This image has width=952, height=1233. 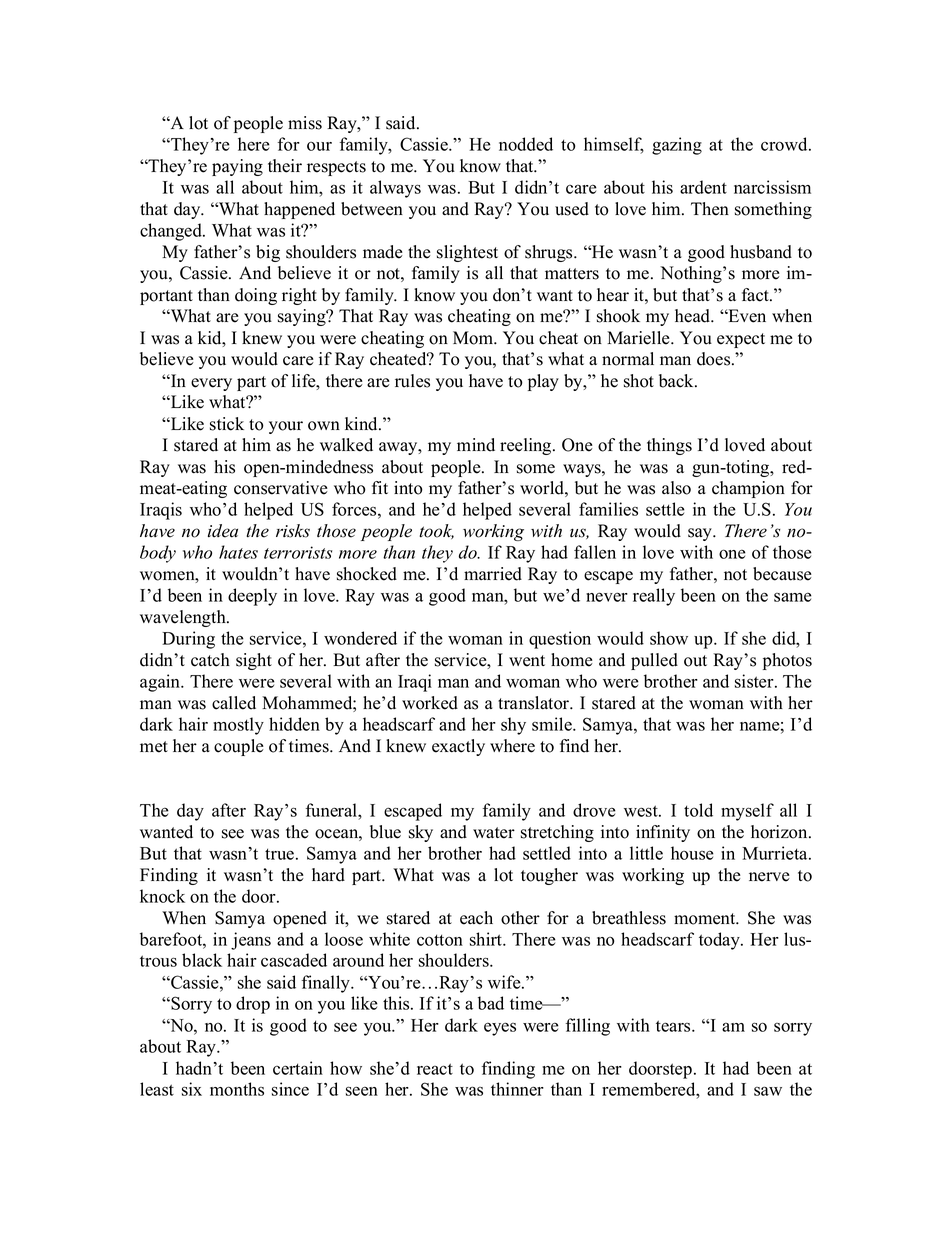 What do you see at coordinates (527, 446) in the image?
I see `reeling` at bounding box center [527, 446].
